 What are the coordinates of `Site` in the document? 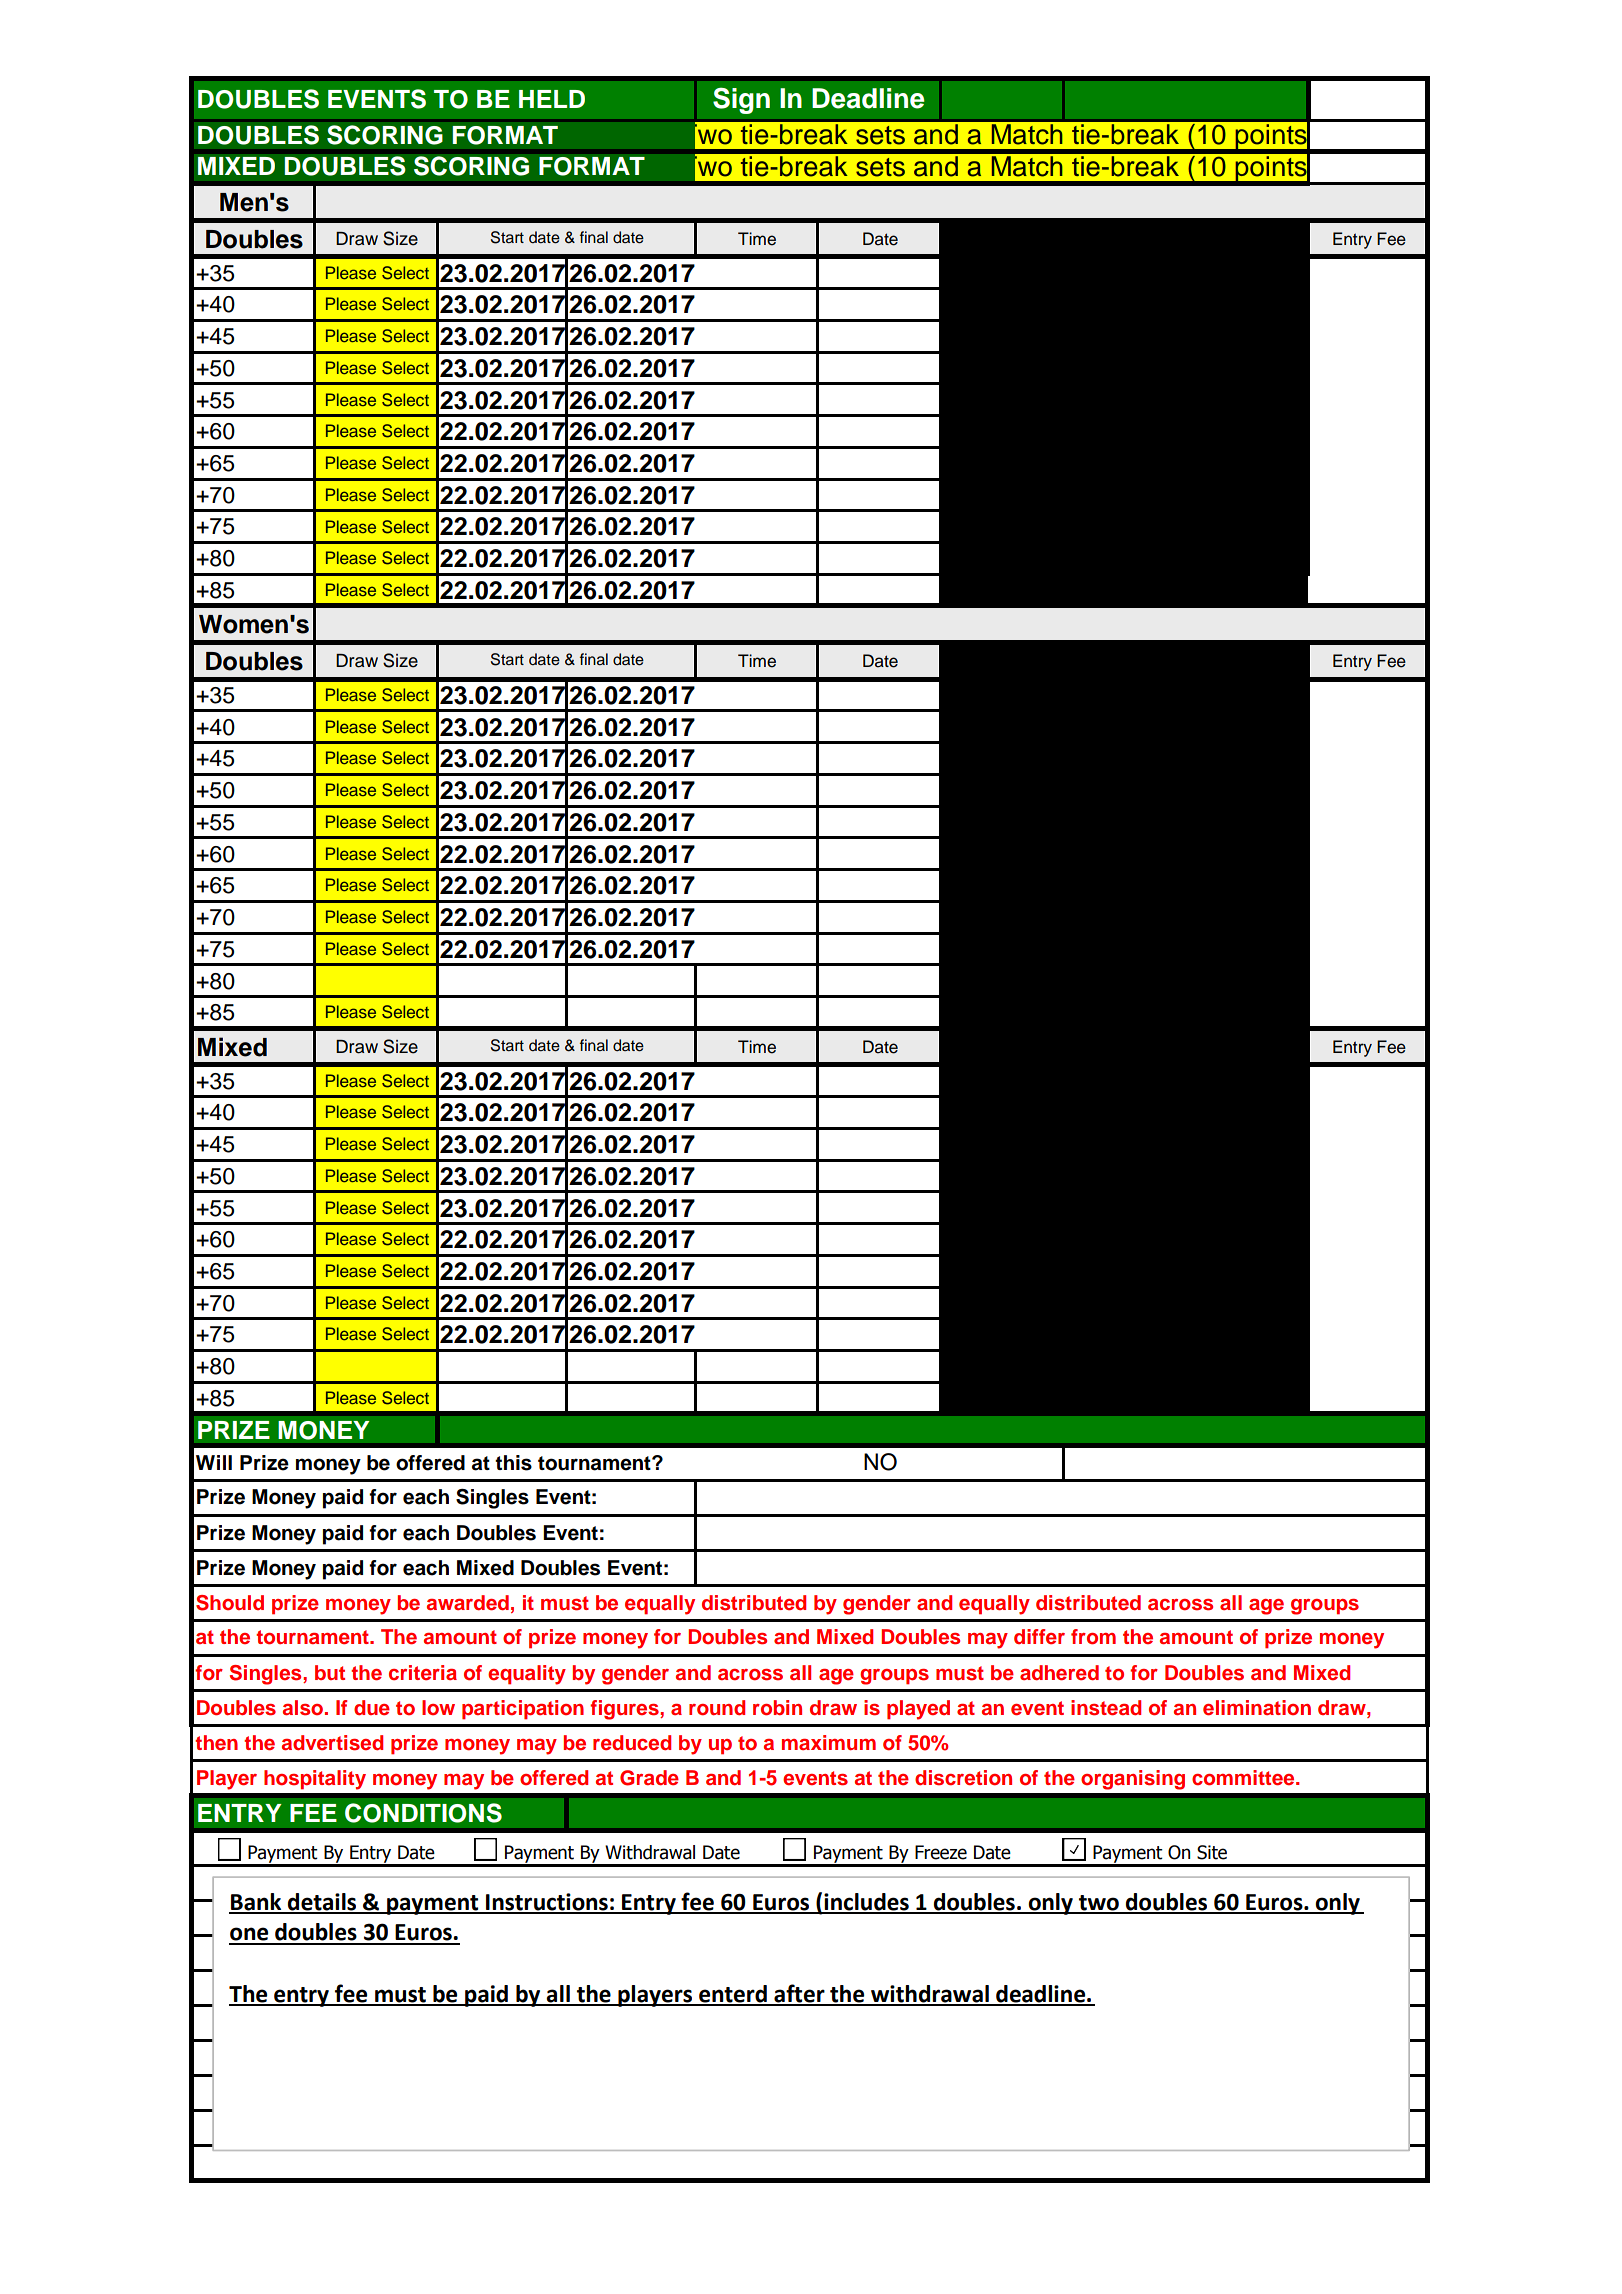 It's located at (1212, 1852).
